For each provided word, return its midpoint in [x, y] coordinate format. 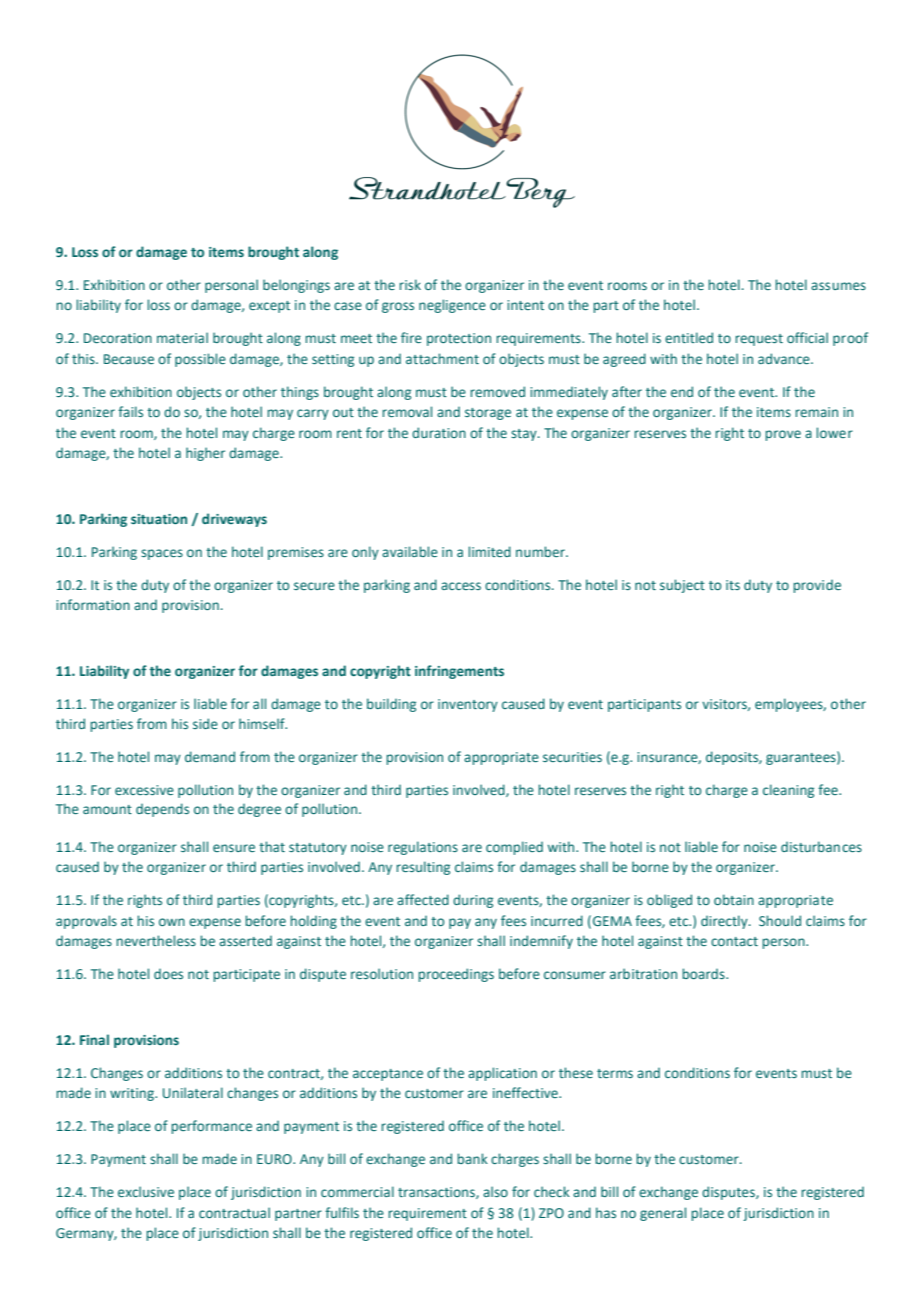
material [182, 337]
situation [159, 519]
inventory [468, 705]
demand [210, 756]
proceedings [456, 975]
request [759, 340]
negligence [452, 306]
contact [734, 941]
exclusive [146, 1191]
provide [817, 586]
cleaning [788, 791]
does [168, 974]
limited [489, 551]
